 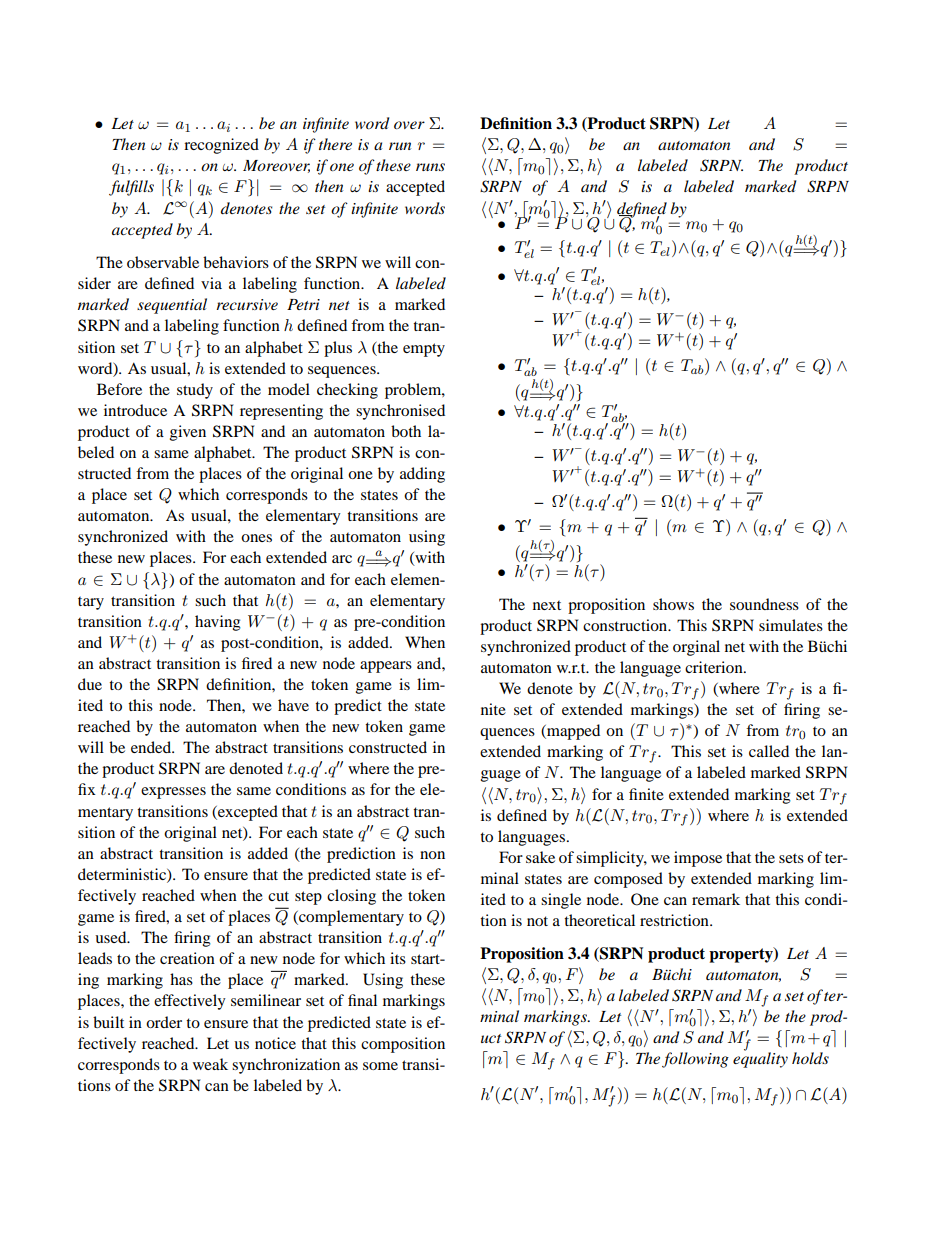 What do you see at coordinates (422, 475) in the page?
I see `adding` at bounding box center [422, 475].
